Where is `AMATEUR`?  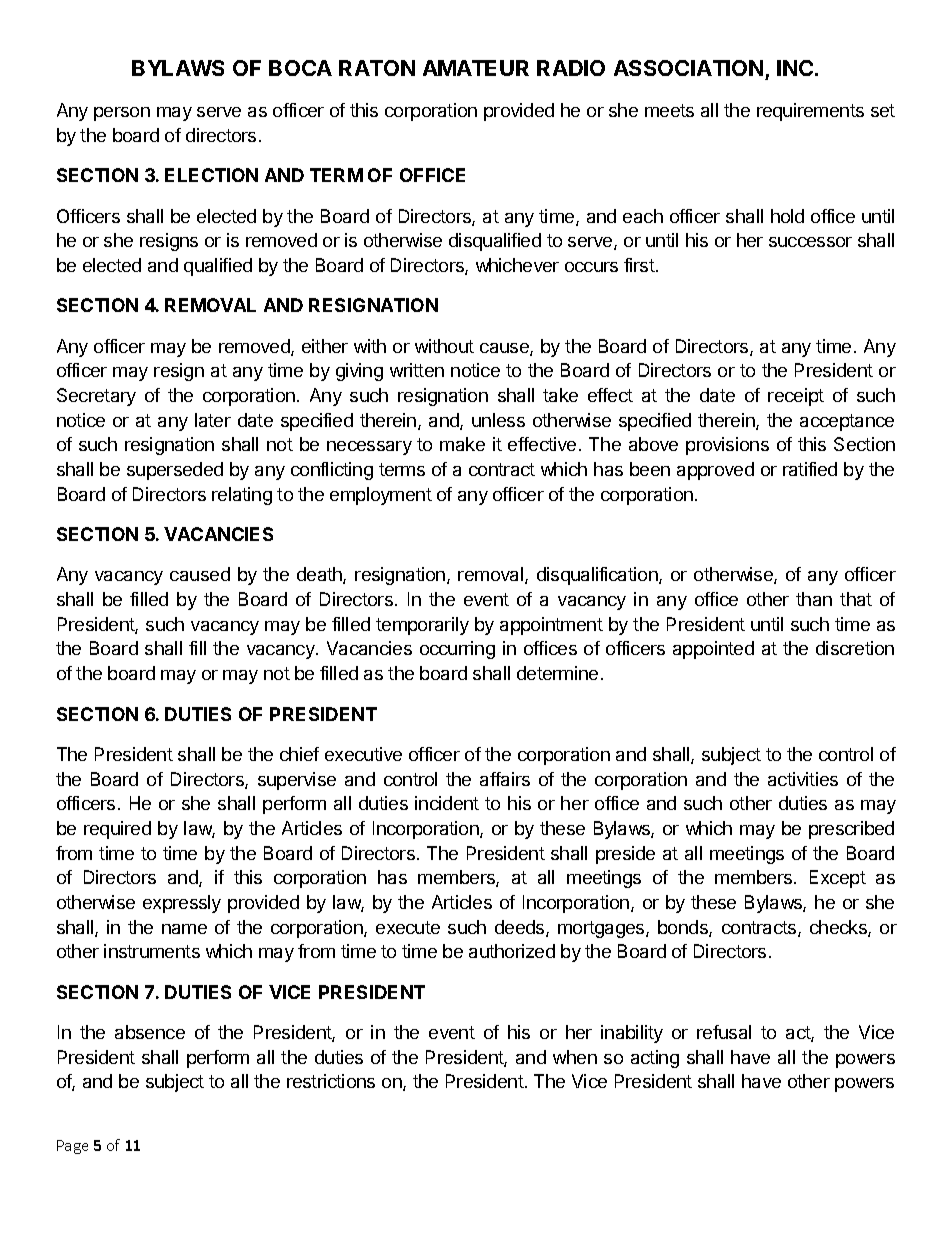 AMATEUR is located at coordinates (476, 68).
